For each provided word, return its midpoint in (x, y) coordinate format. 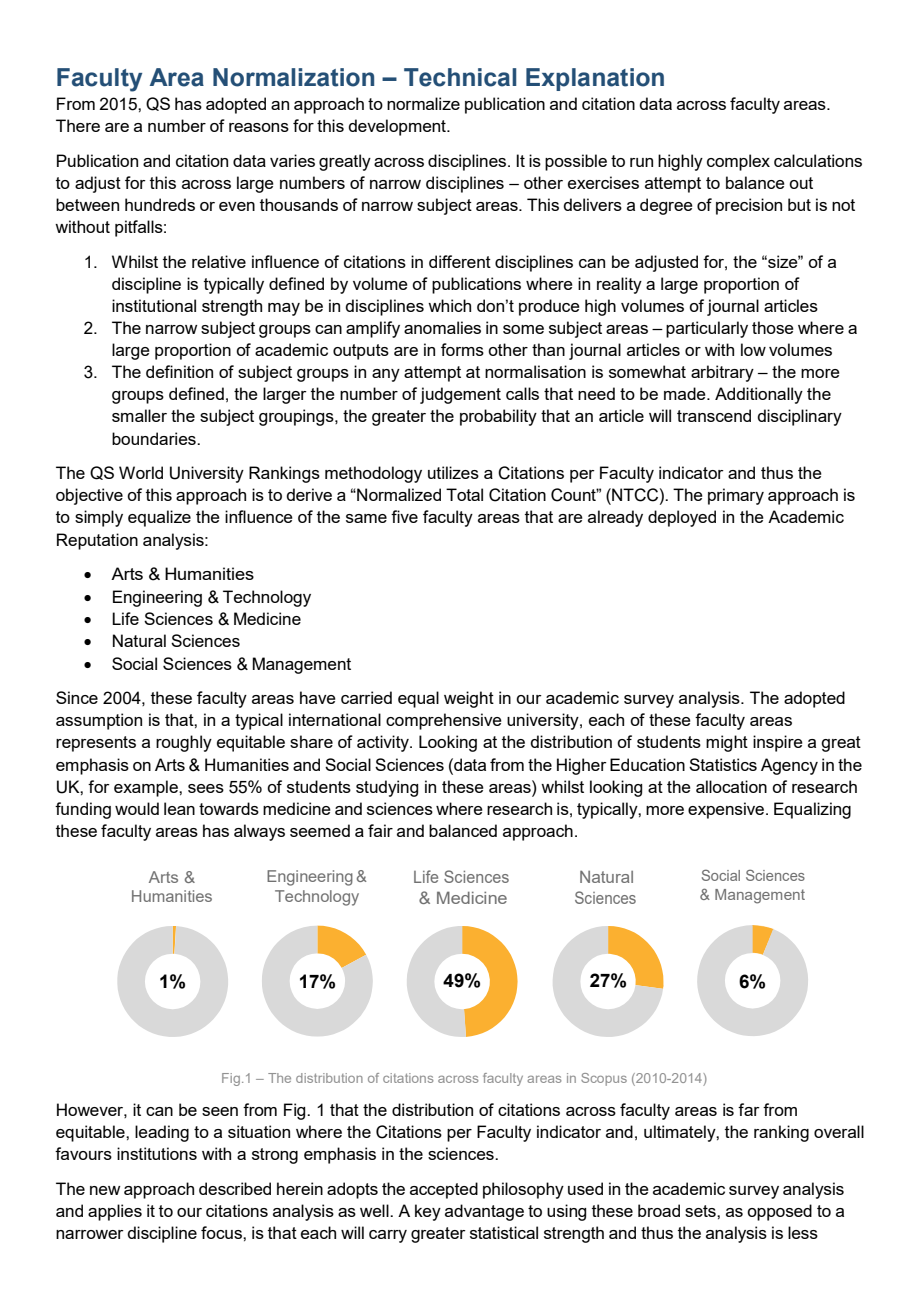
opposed (779, 1212)
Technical (460, 77)
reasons (259, 127)
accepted (444, 1190)
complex (738, 162)
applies (115, 1212)
